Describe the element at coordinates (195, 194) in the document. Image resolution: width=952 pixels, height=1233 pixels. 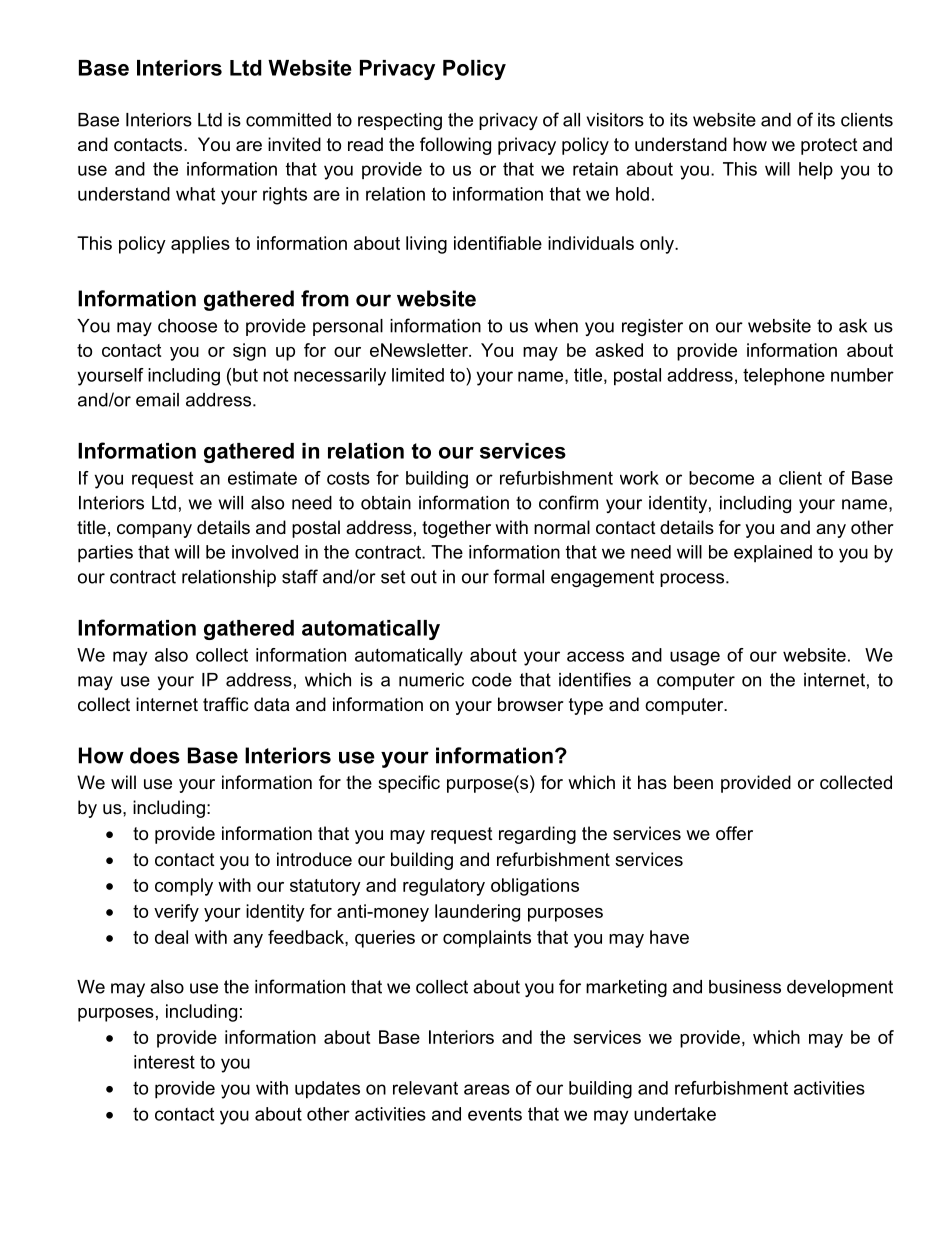
I see `what` at that location.
